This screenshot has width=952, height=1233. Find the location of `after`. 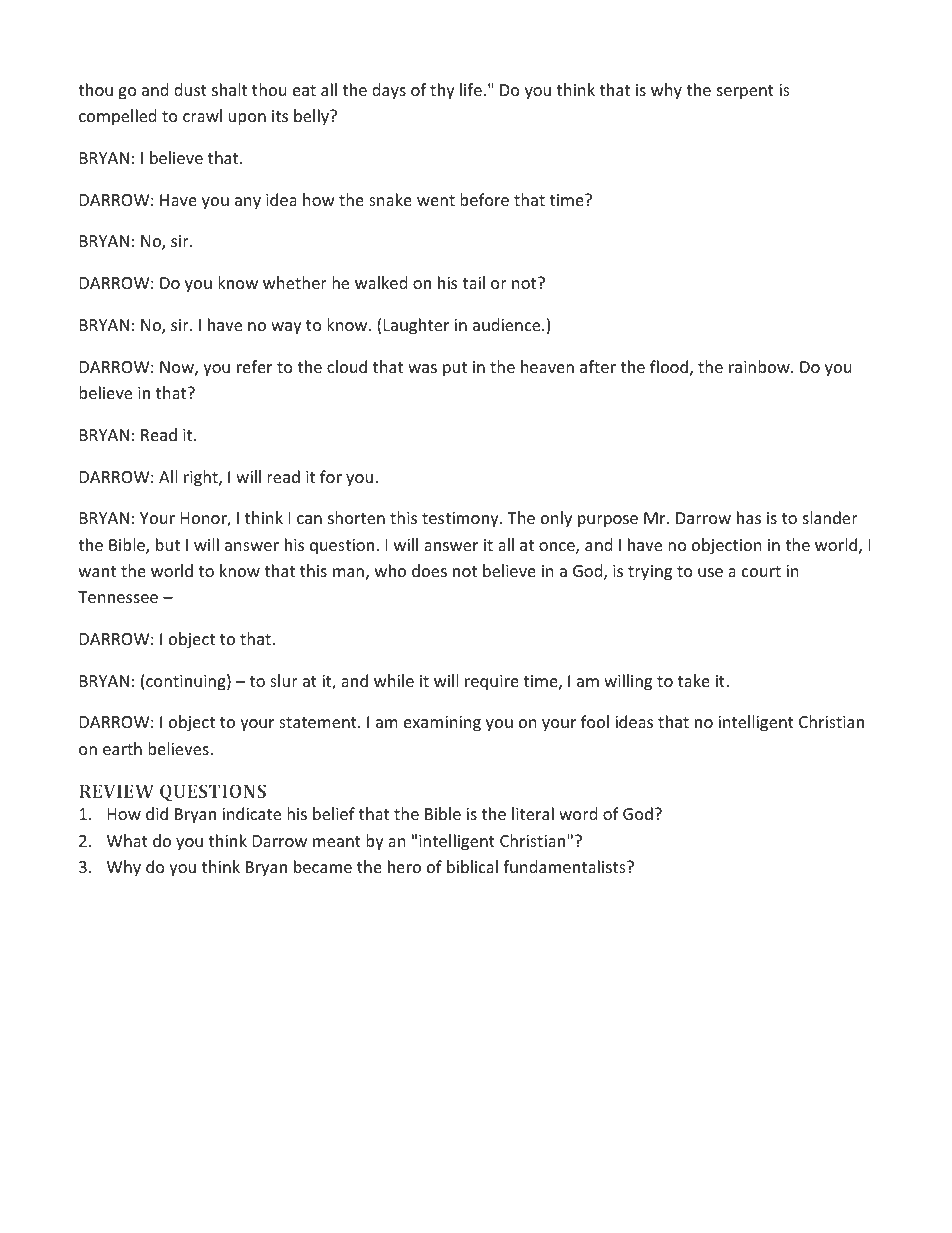

after is located at coordinates (598, 366).
